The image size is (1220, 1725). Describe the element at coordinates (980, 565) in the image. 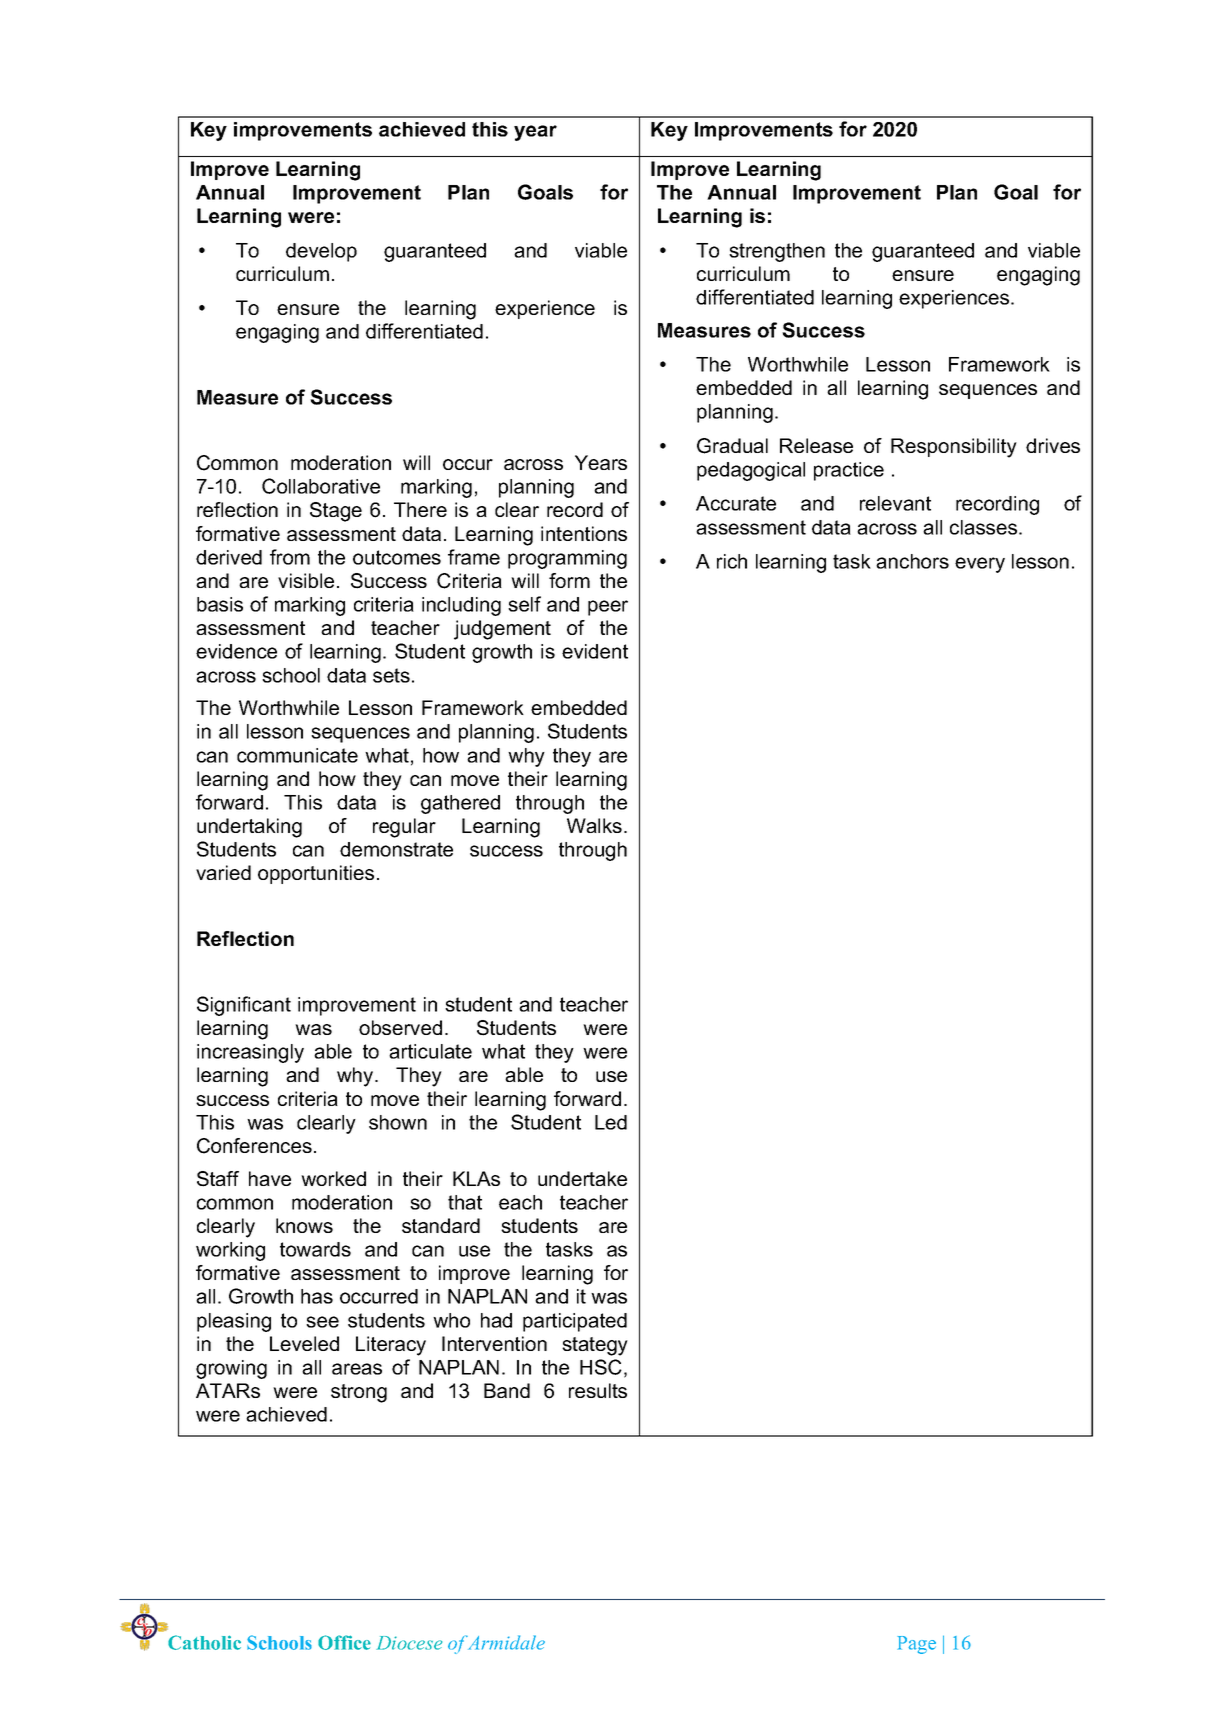

I see `every` at that location.
